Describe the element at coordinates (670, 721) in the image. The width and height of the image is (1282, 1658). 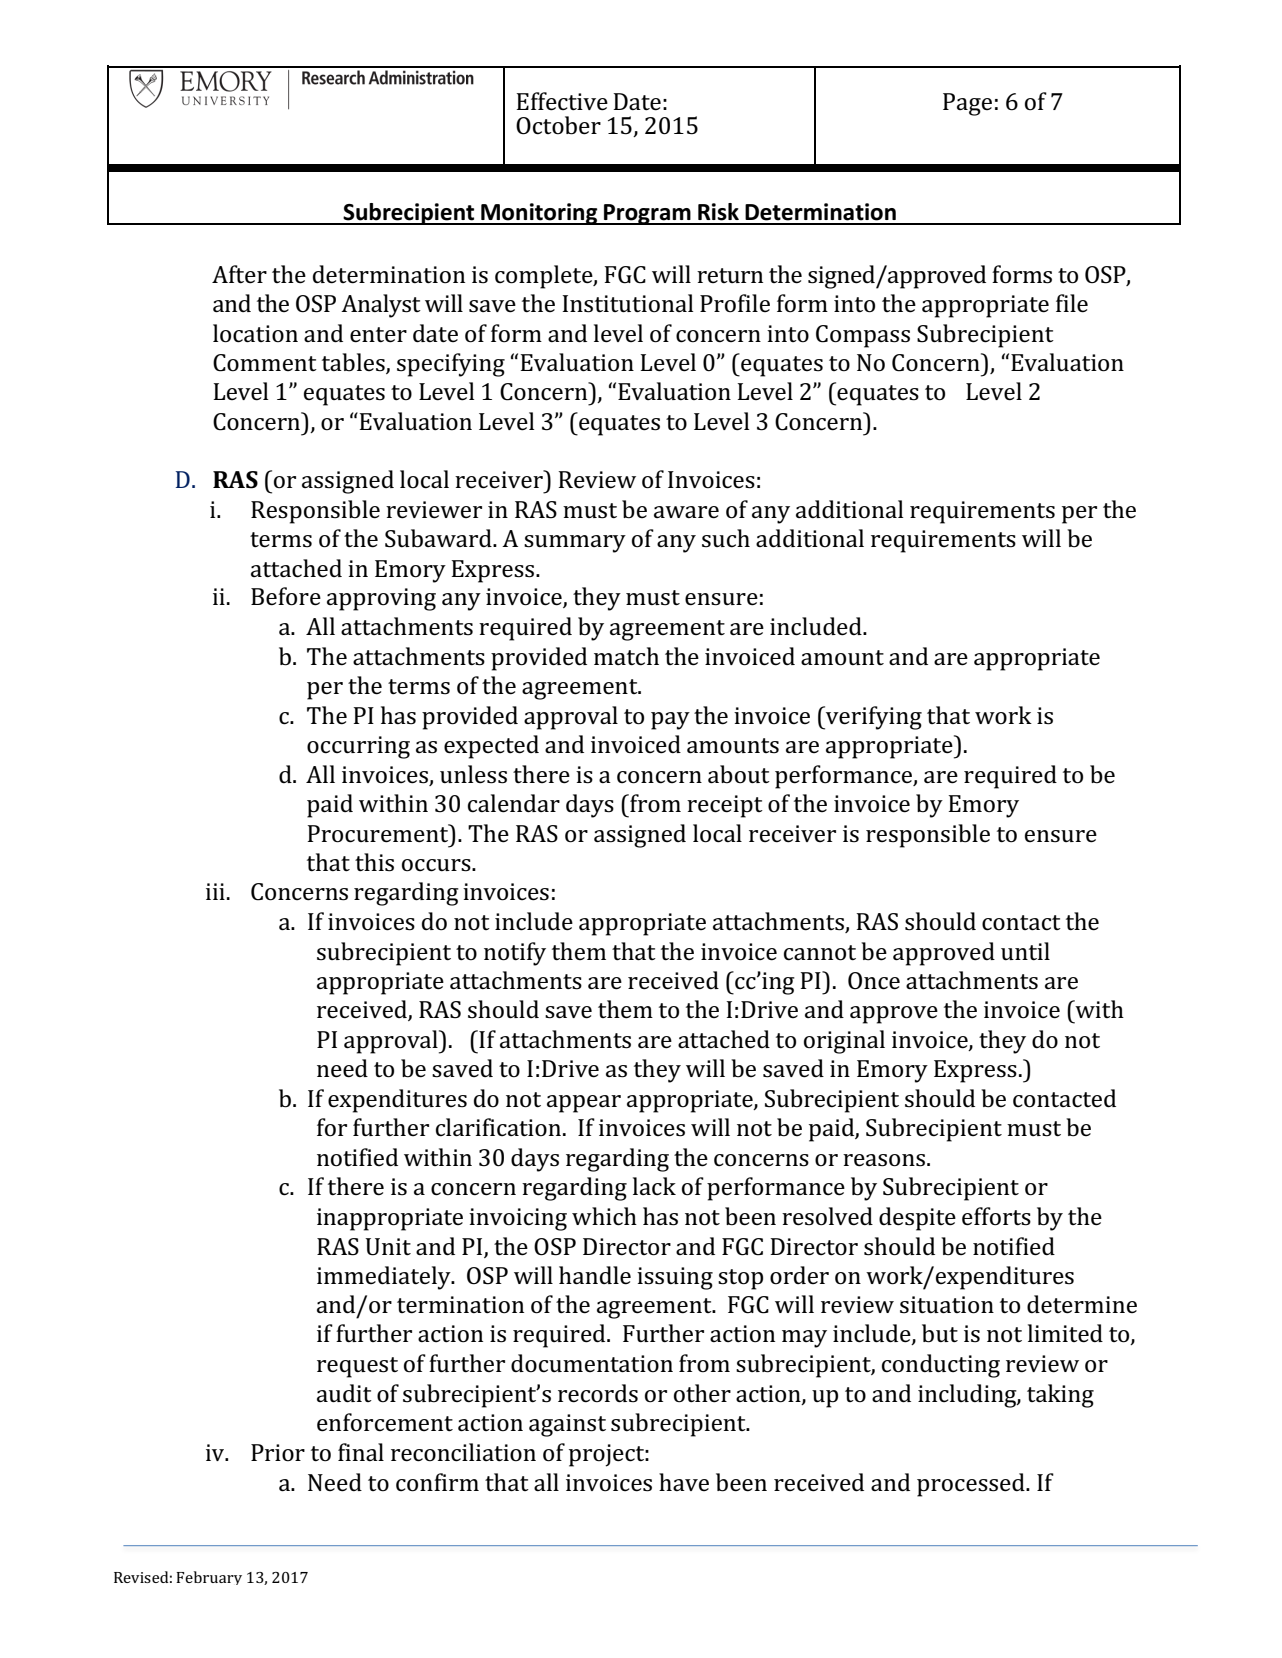
I see `pay` at that location.
